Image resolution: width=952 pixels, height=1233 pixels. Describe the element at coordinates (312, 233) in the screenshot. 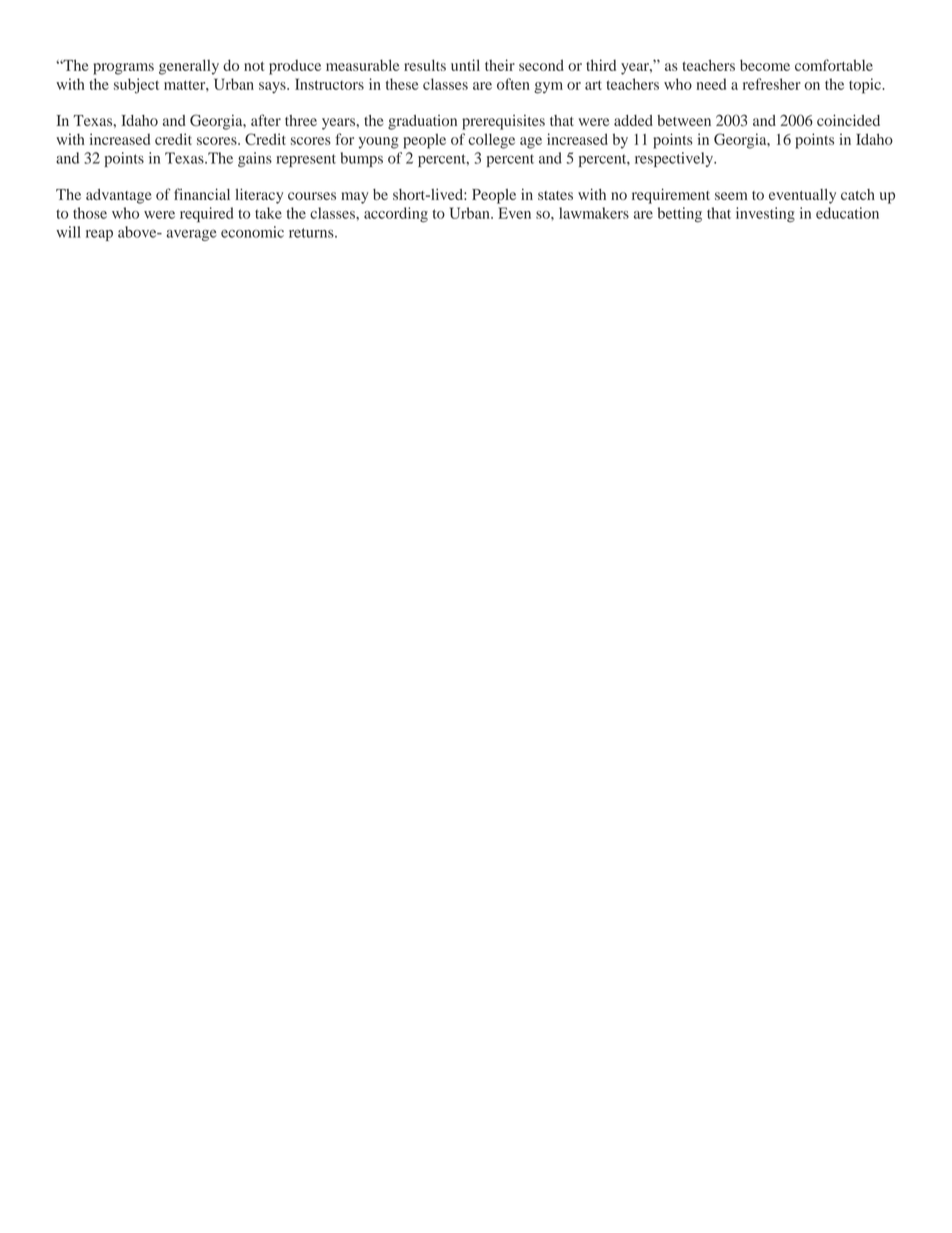

I see `returns` at that location.
